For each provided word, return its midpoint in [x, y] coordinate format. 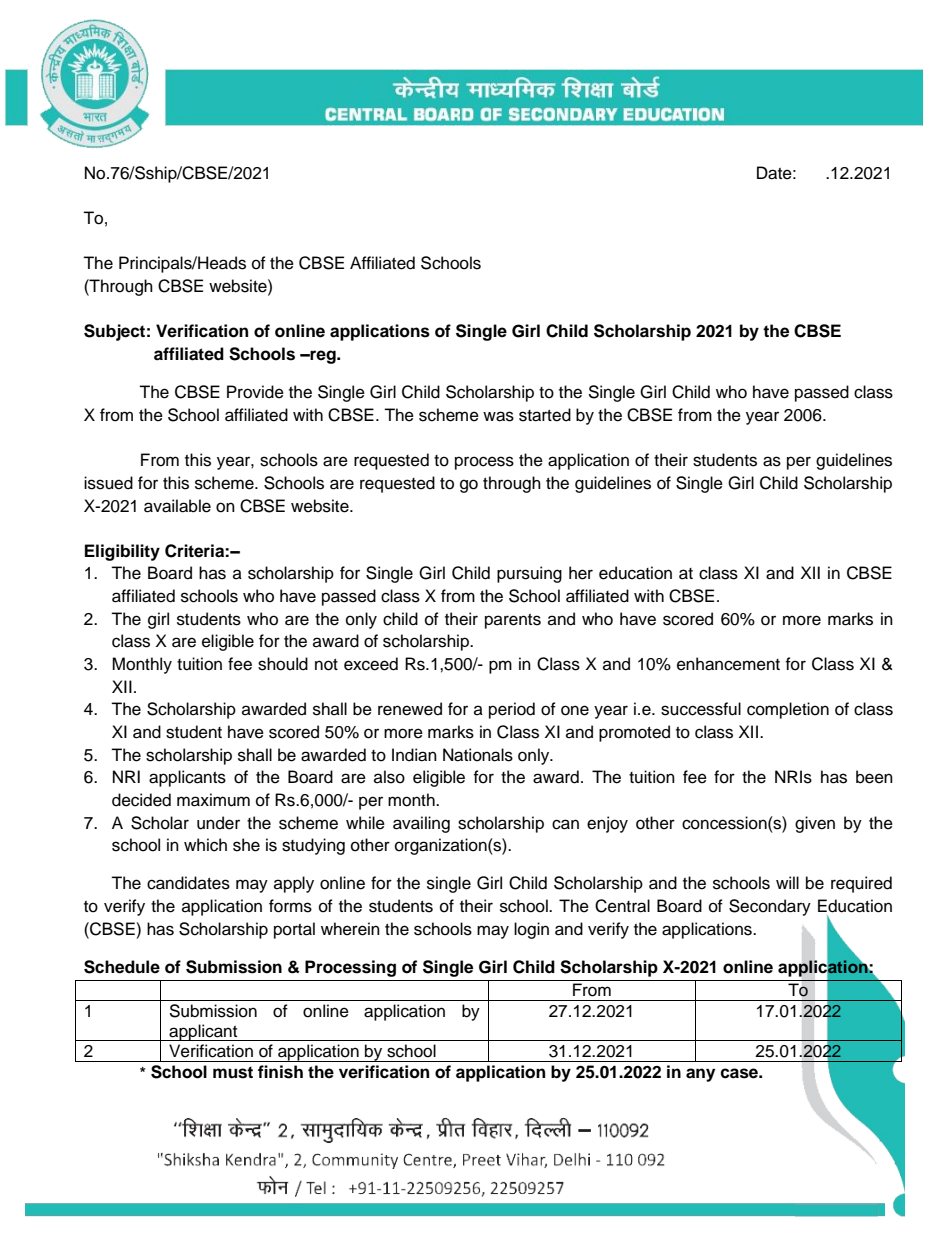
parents [513, 621]
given [815, 824]
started [545, 415]
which [205, 845]
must [233, 1072]
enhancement [728, 664]
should [283, 664]
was [498, 416]
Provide [255, 392]
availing [421, 824]
